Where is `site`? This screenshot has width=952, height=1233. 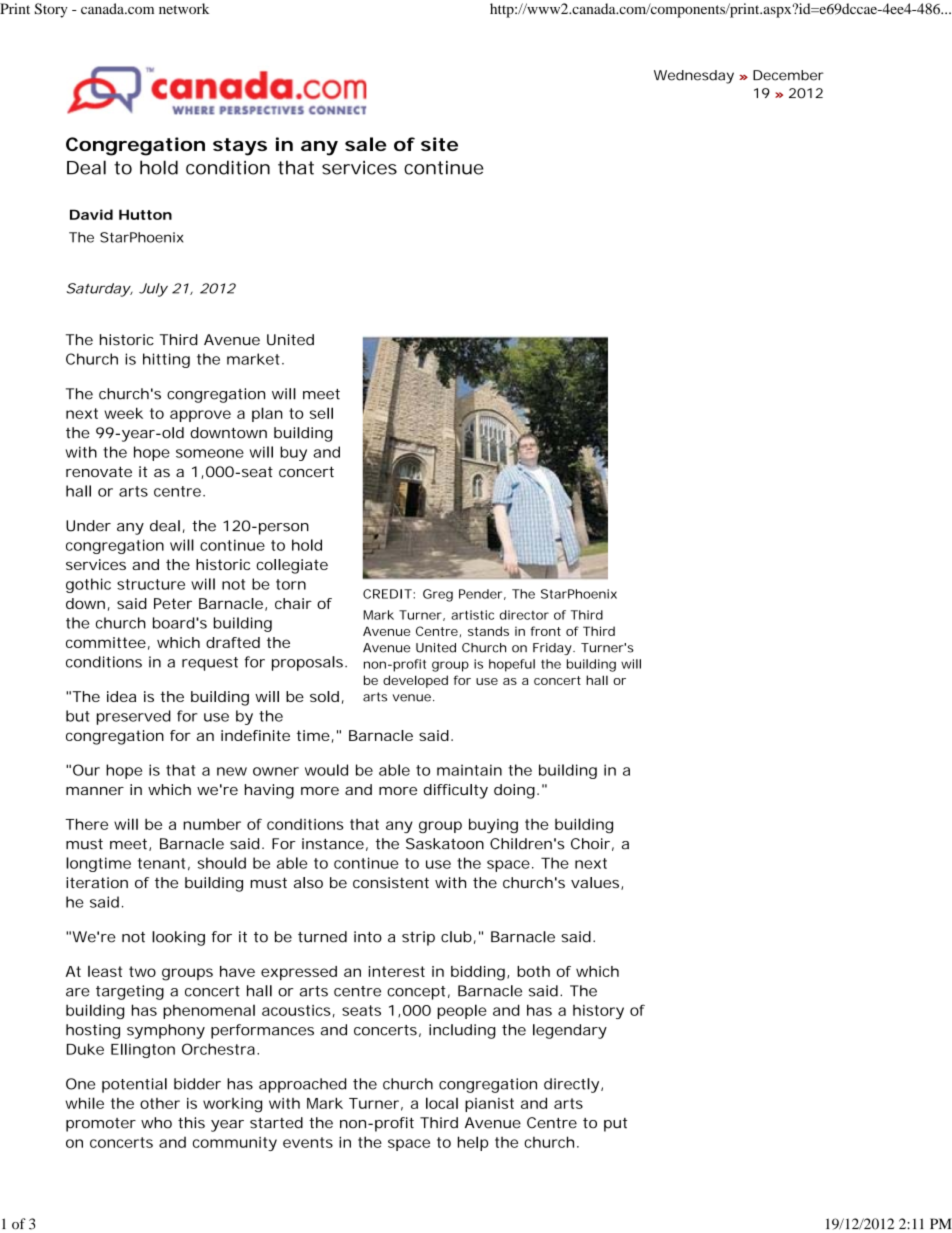
site is located at coordinates (439, 144).
